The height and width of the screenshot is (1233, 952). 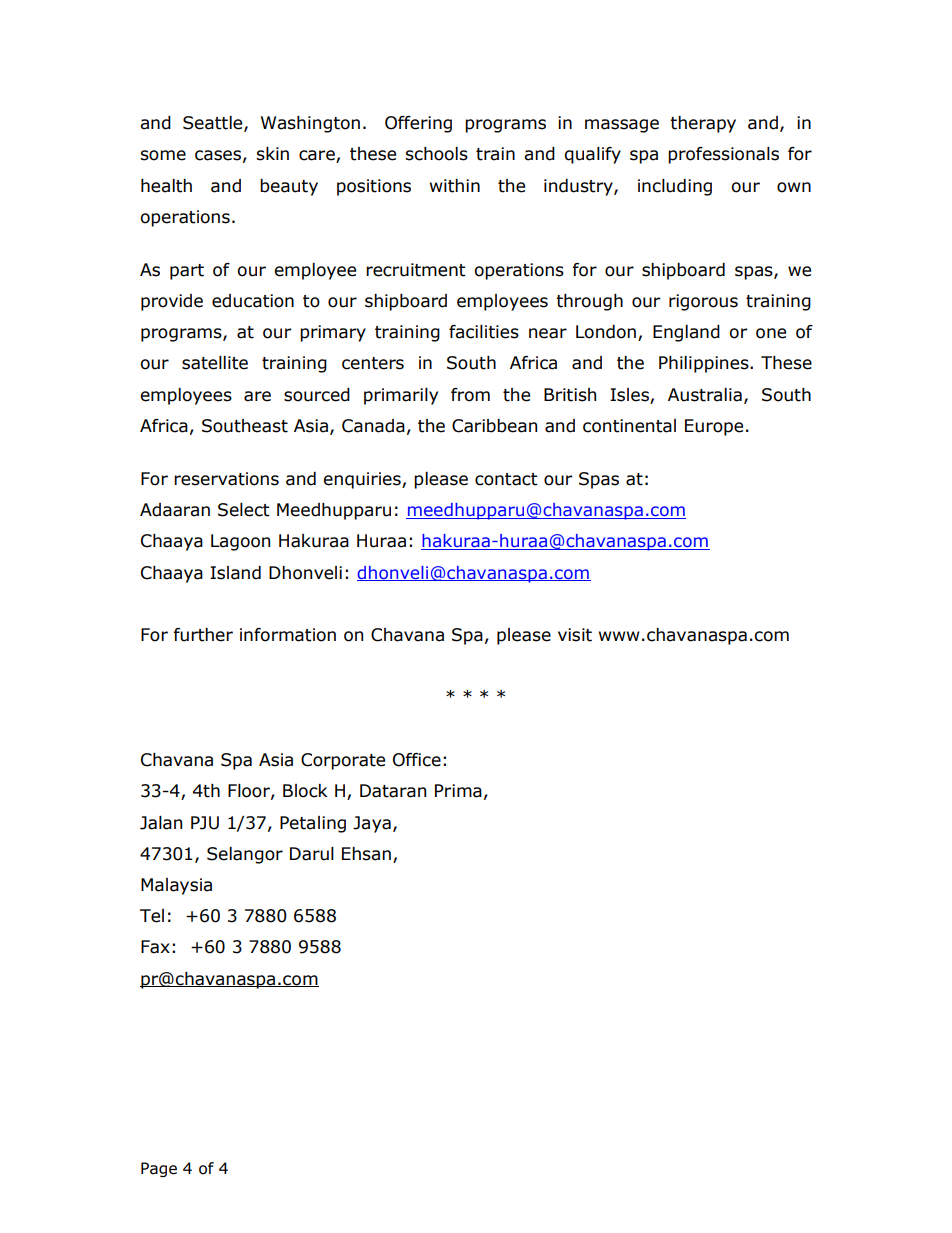 I want to click on Europe, so click(x=714, y=427).
